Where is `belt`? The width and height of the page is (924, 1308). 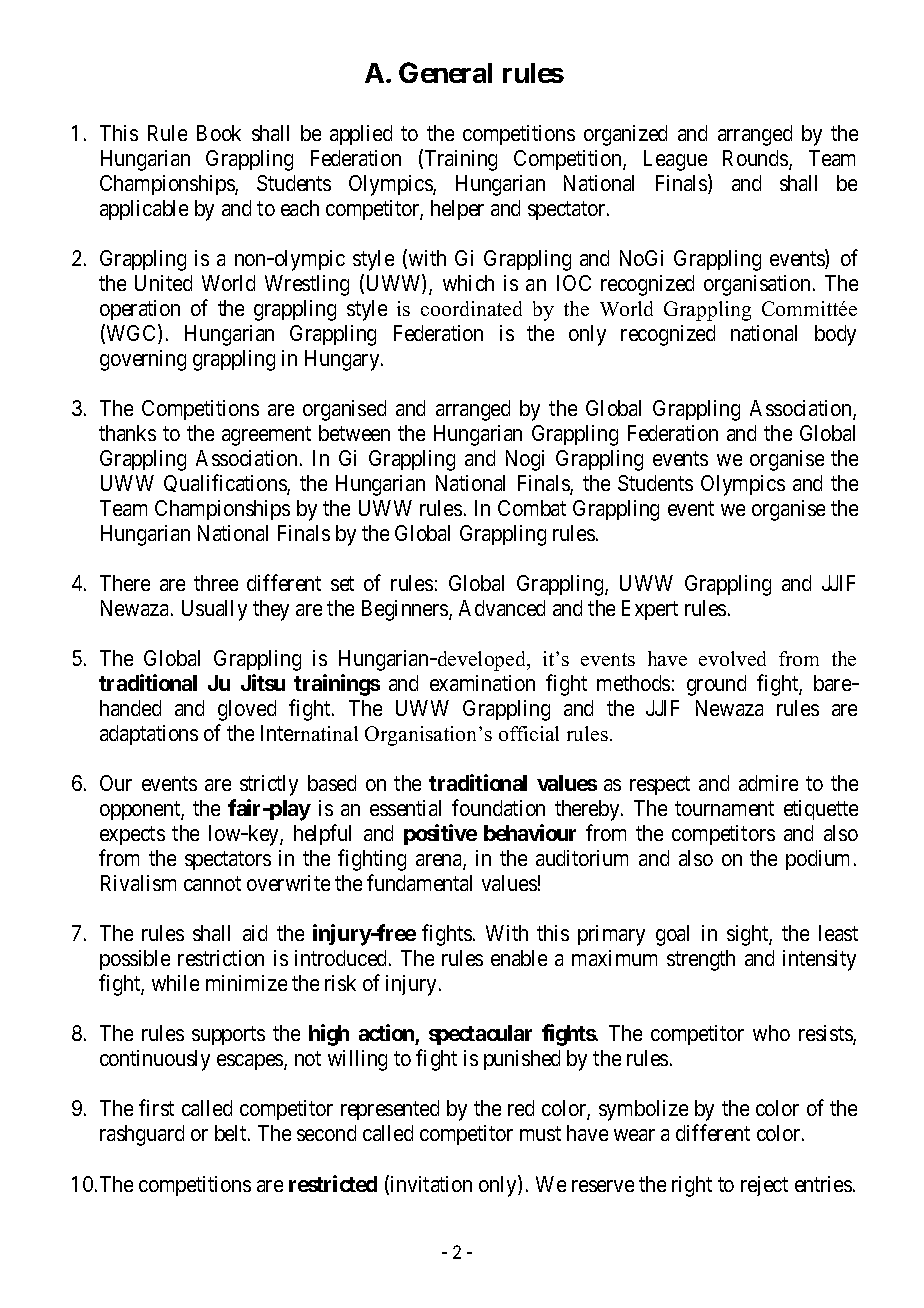
belt is located at coordinates (232, 1133).
